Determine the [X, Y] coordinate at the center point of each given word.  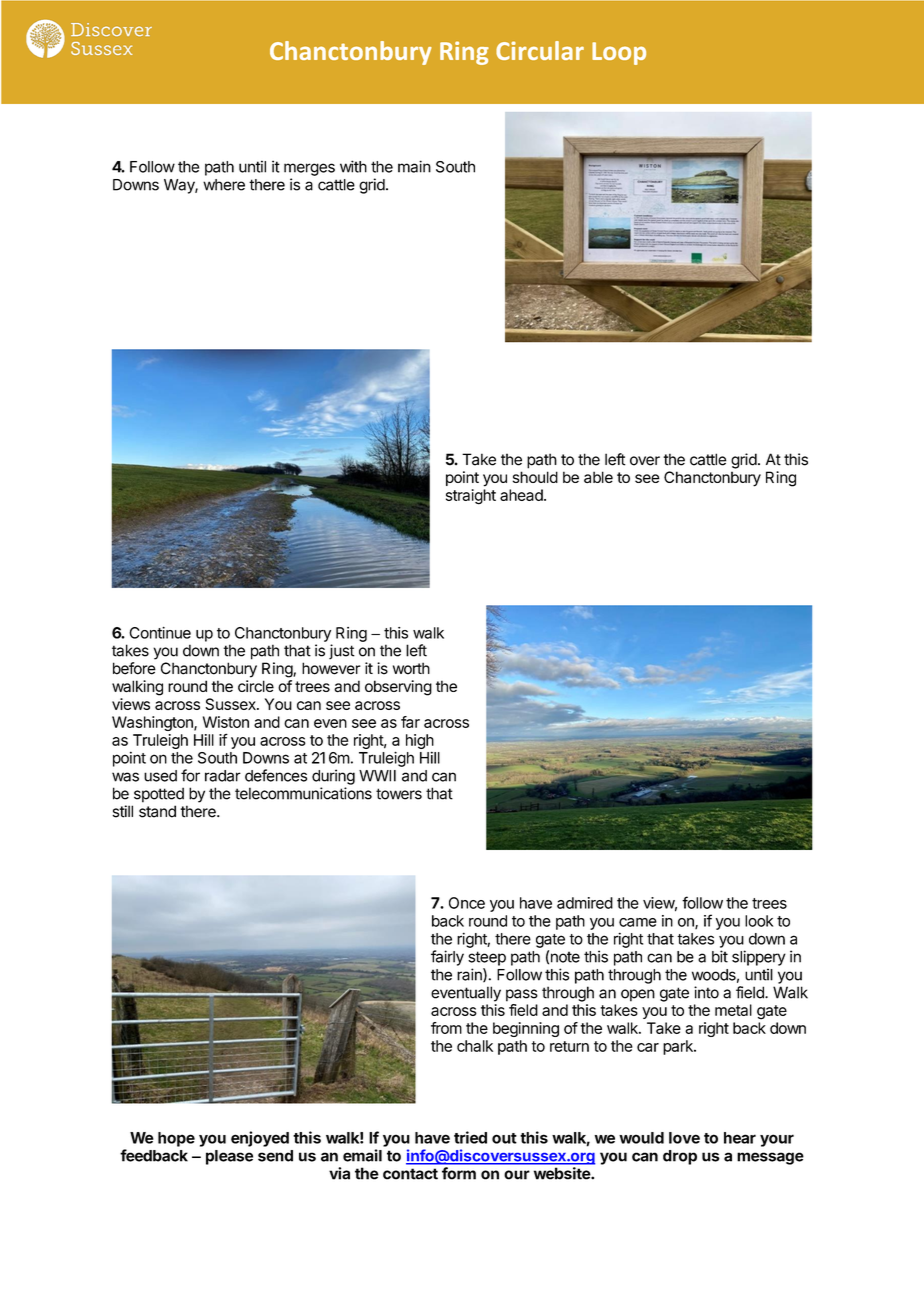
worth [411, 668]
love [684, 1138]
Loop [619, 53]
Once [467, 903]
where [224, 185]
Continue [160, 633]
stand [157, 811]
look [759, 921]
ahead [522, 495]
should [535, 477]
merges [309, 169]
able [598, 477]
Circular [540, 50]
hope [176, 1139]
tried [470, 1137]
